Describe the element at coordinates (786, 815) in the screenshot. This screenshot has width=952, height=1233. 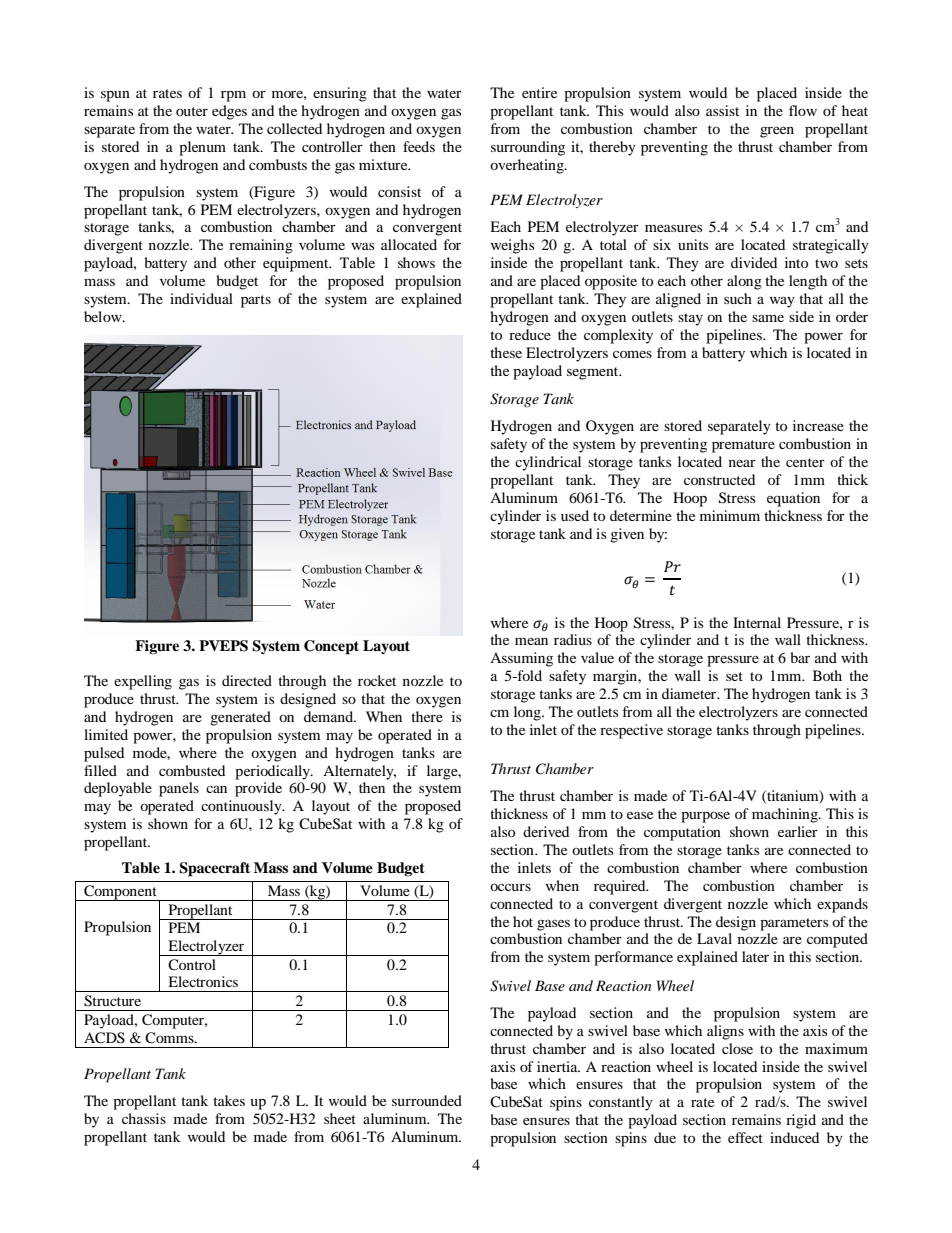
I see `machining` at that location.
